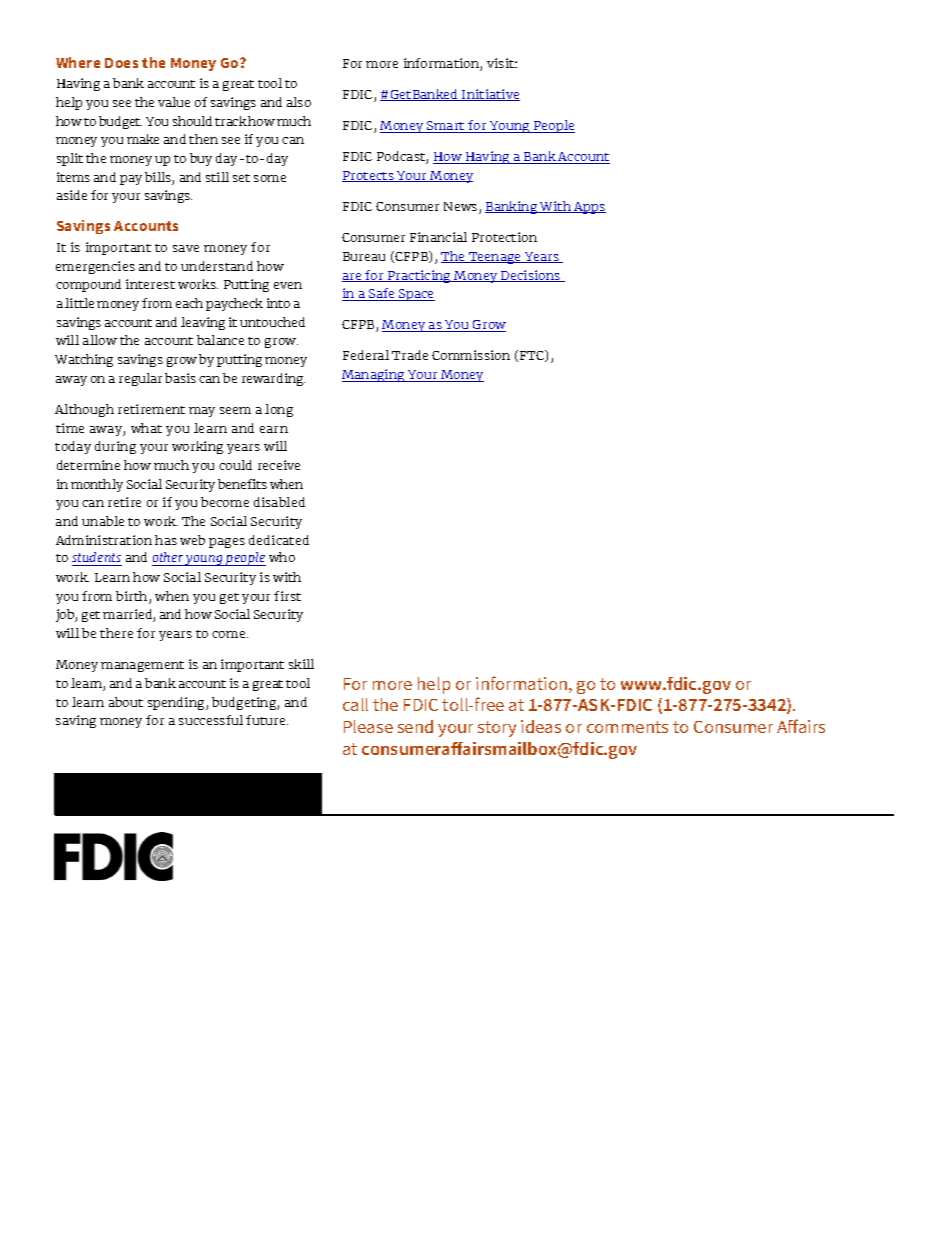  What do you see at coordinates (126, 702) in the screenshot?
I see `about` at bounding box center [126, 702].
